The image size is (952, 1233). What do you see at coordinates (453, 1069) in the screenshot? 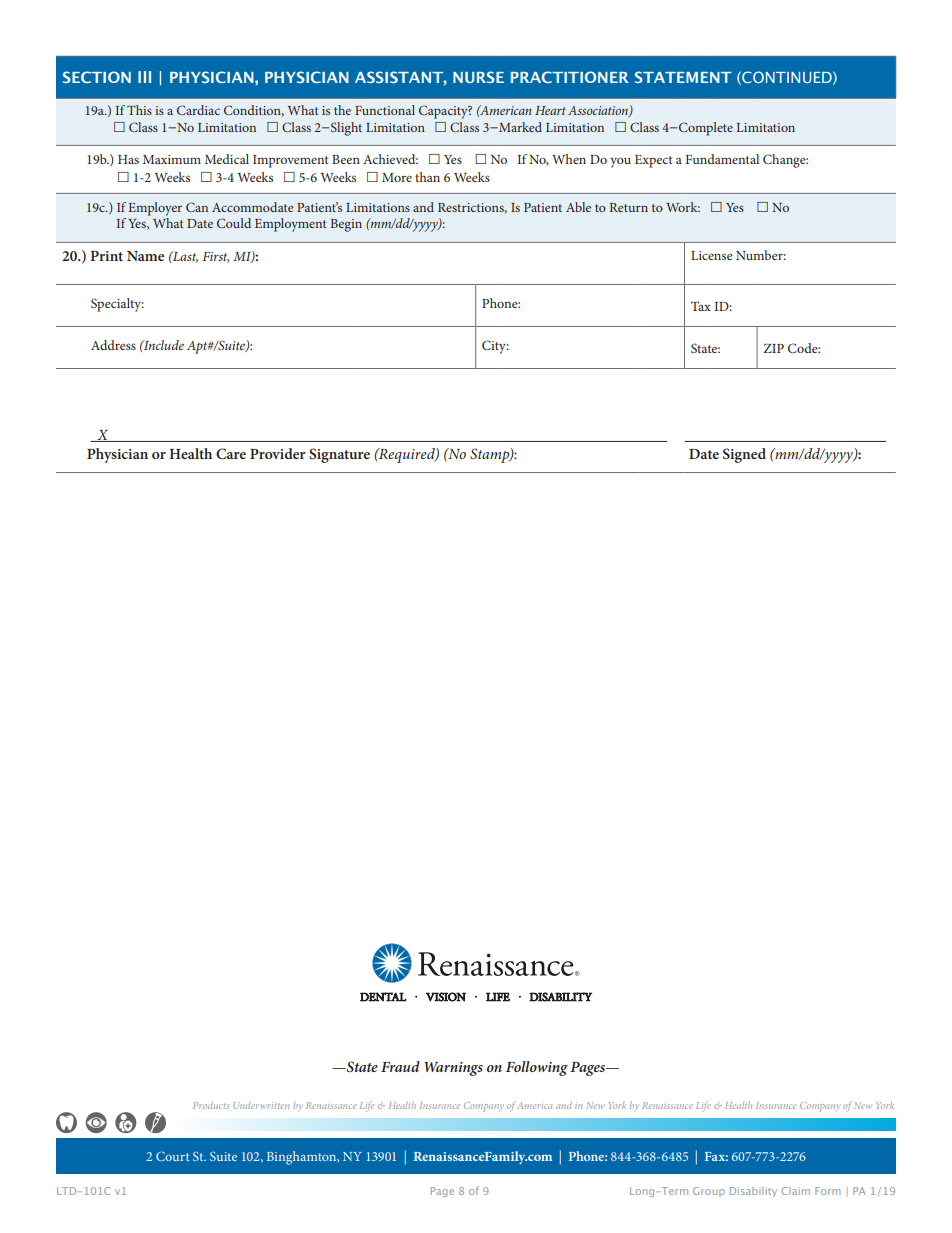
I see `Warnings` at bounding box center [453, 1069].
